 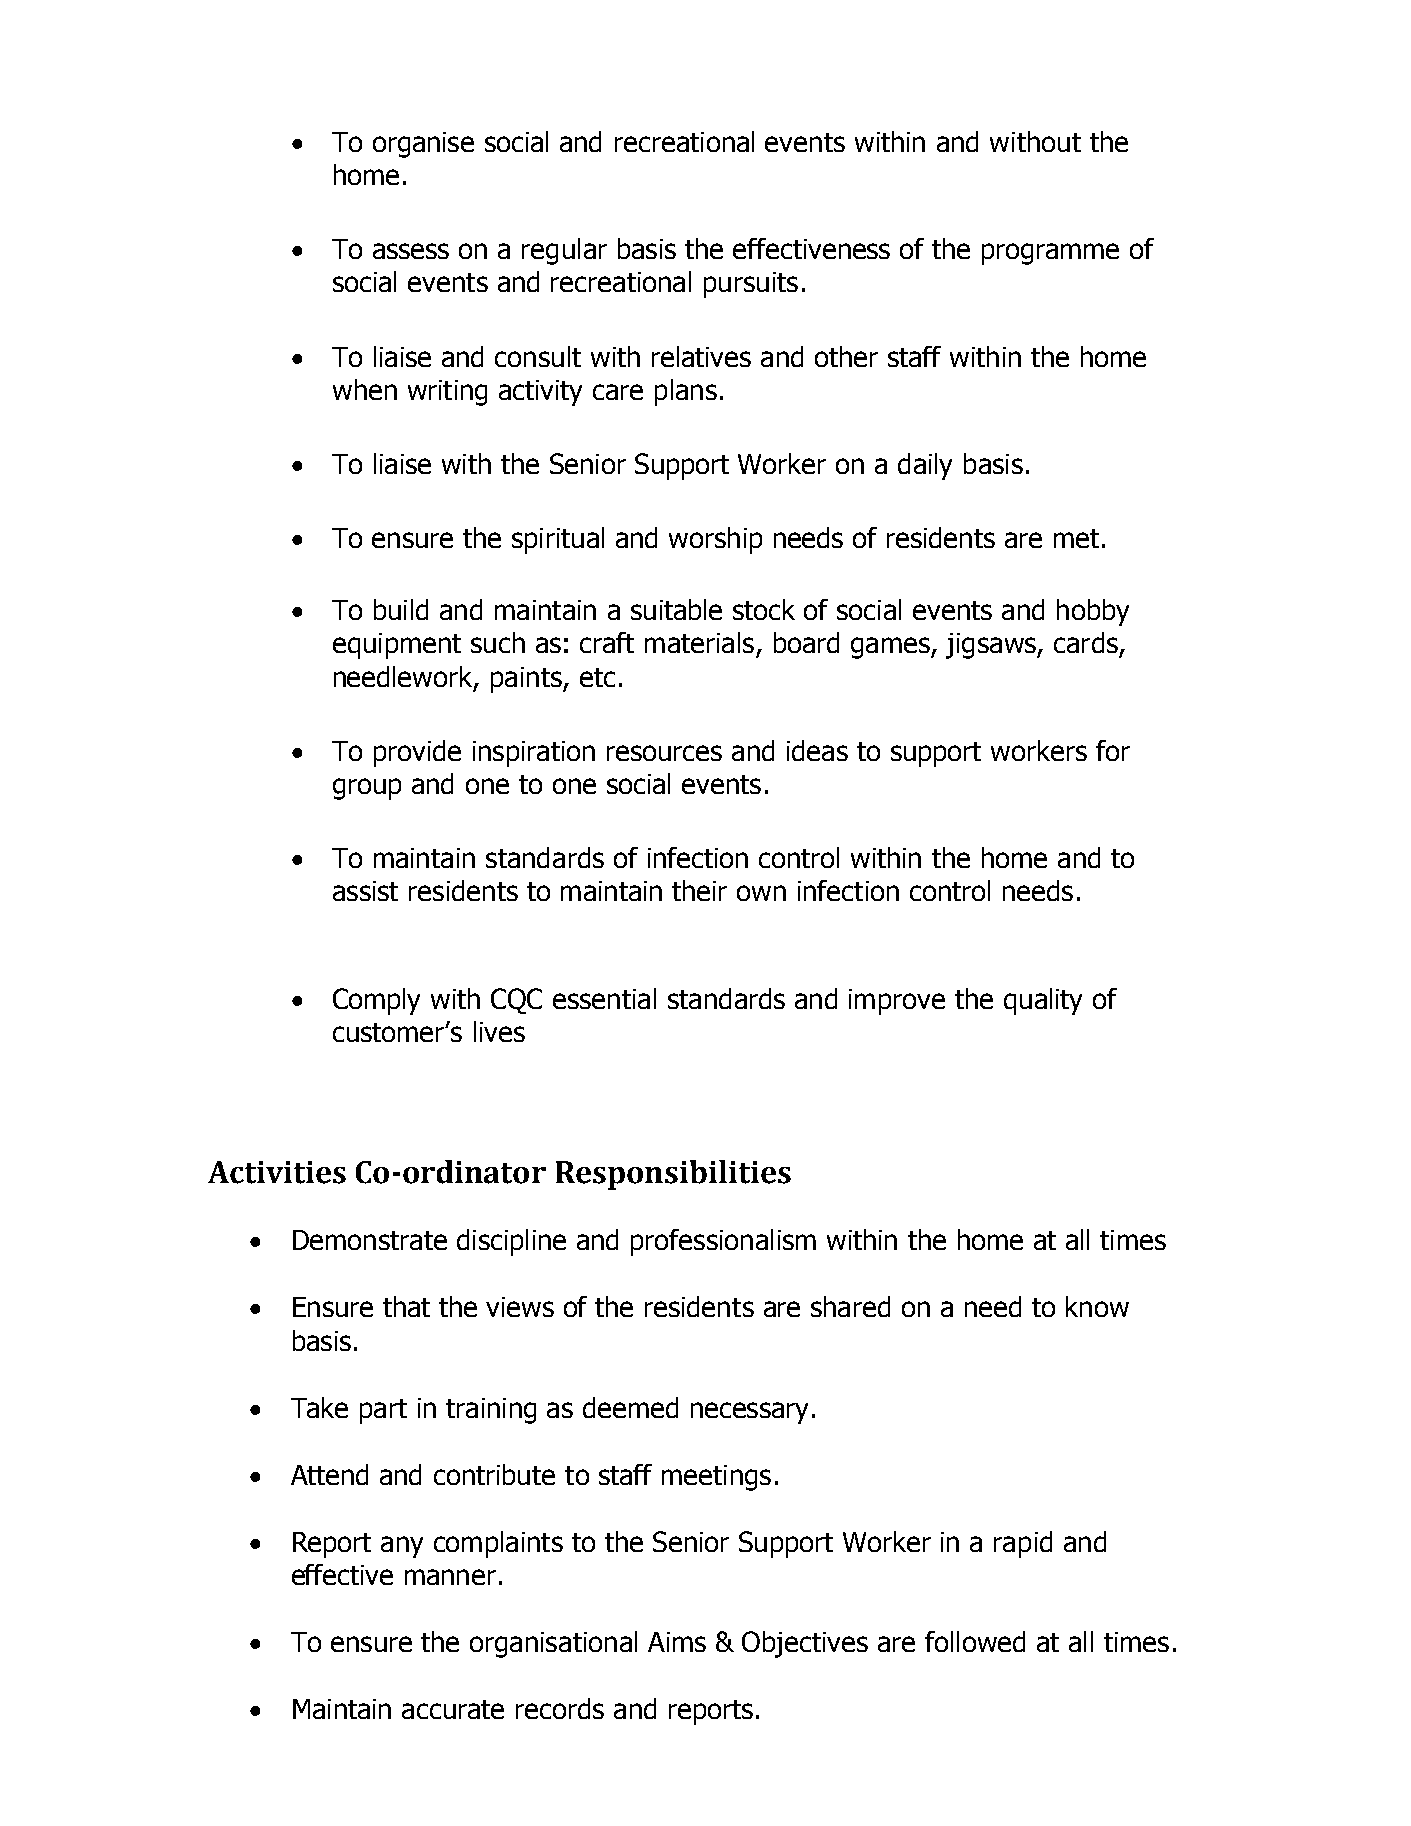 I want to click on organise, so click(x=423, y=145).
